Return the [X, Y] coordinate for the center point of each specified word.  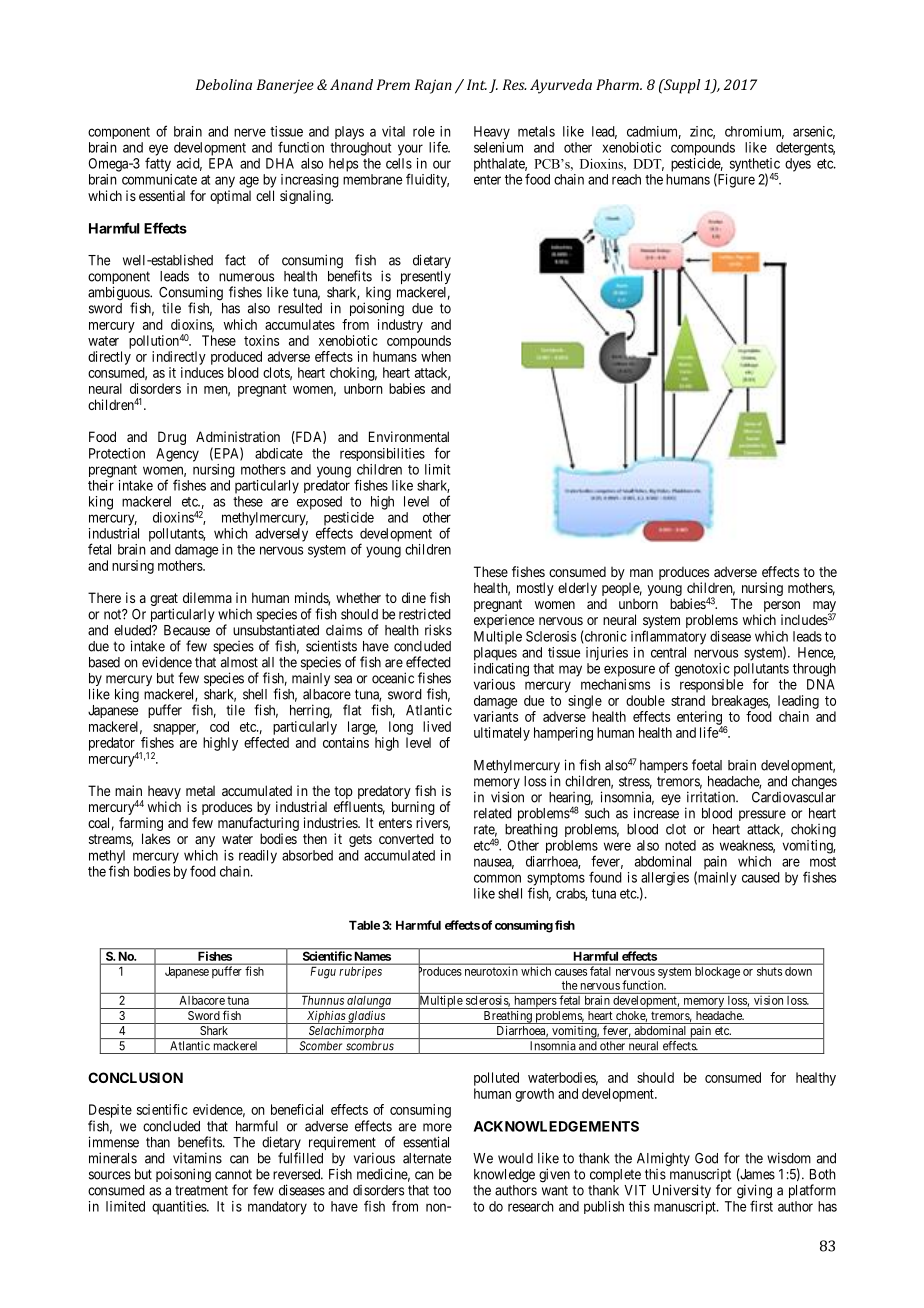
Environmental [409, 436]
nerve [250, 132]
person [782, 608]
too [442, 1190]
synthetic [755, 166]
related [493, 813]
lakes [156, 838]
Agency [177, 455]
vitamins [197, 1158]
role [424, 131]
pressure [762, 815]
